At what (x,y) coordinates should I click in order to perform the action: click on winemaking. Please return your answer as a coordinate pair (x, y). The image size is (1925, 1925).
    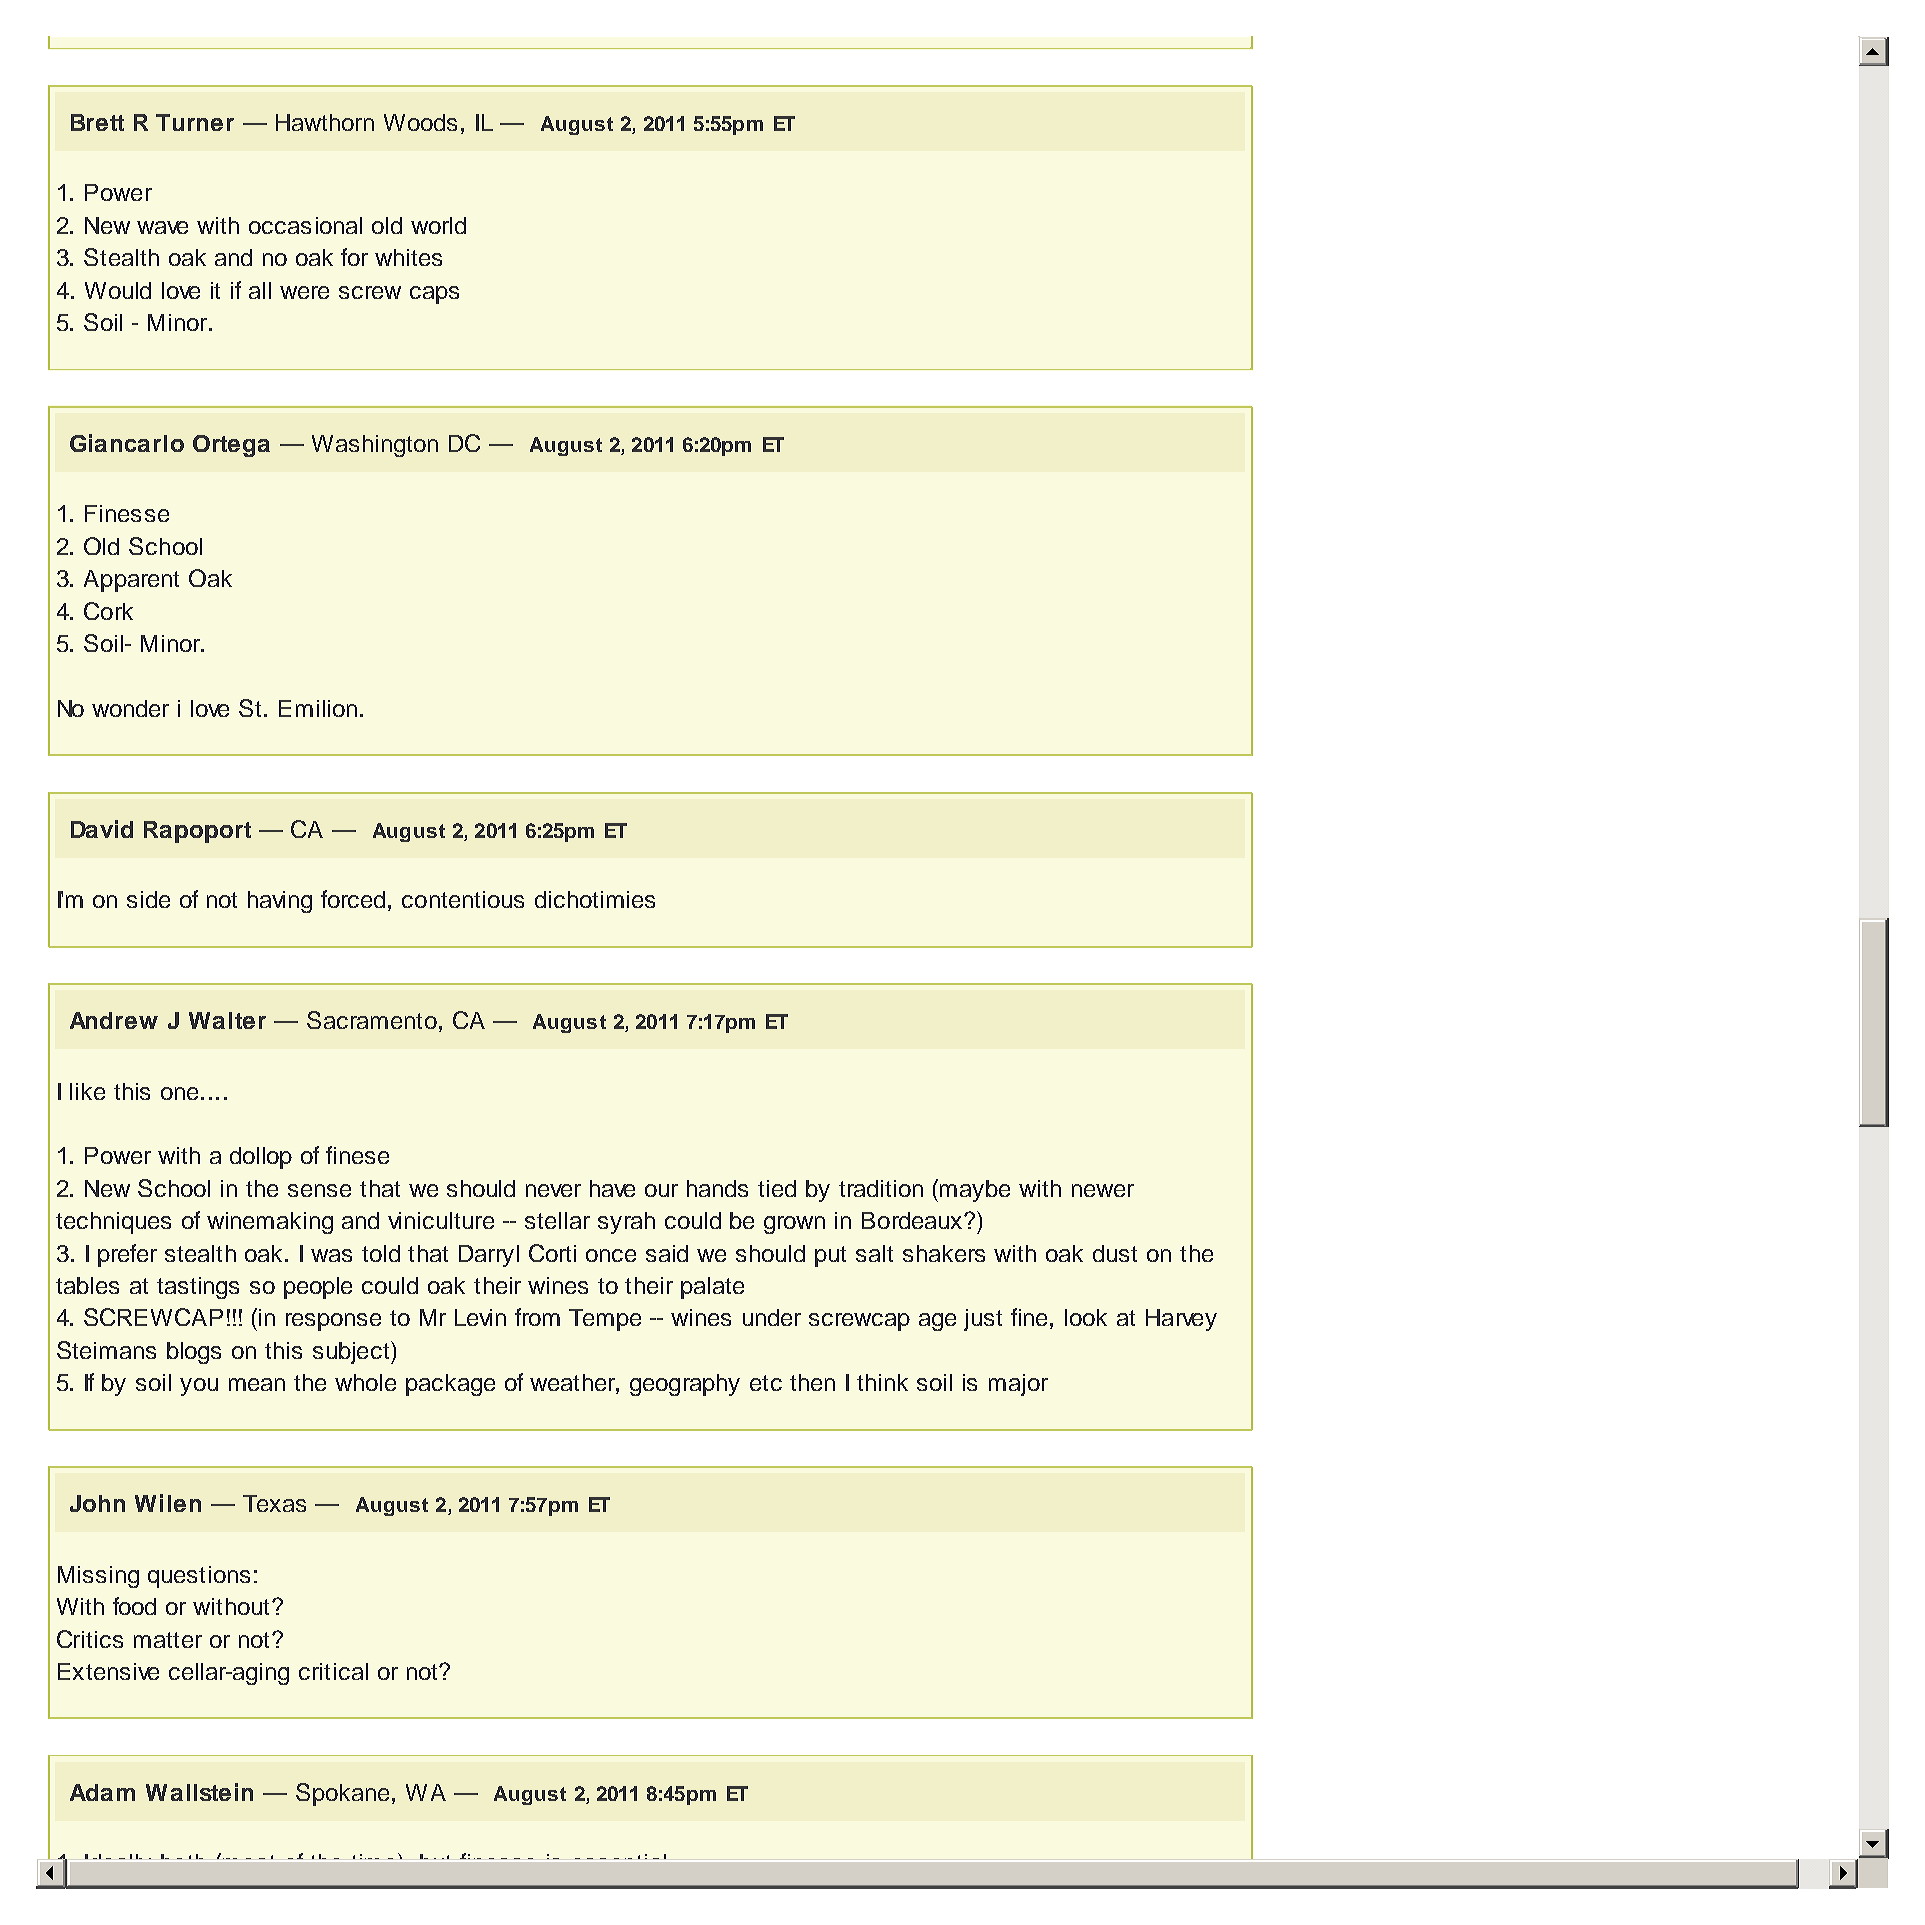
    Looking at the image, I should click on (270, 1223).
